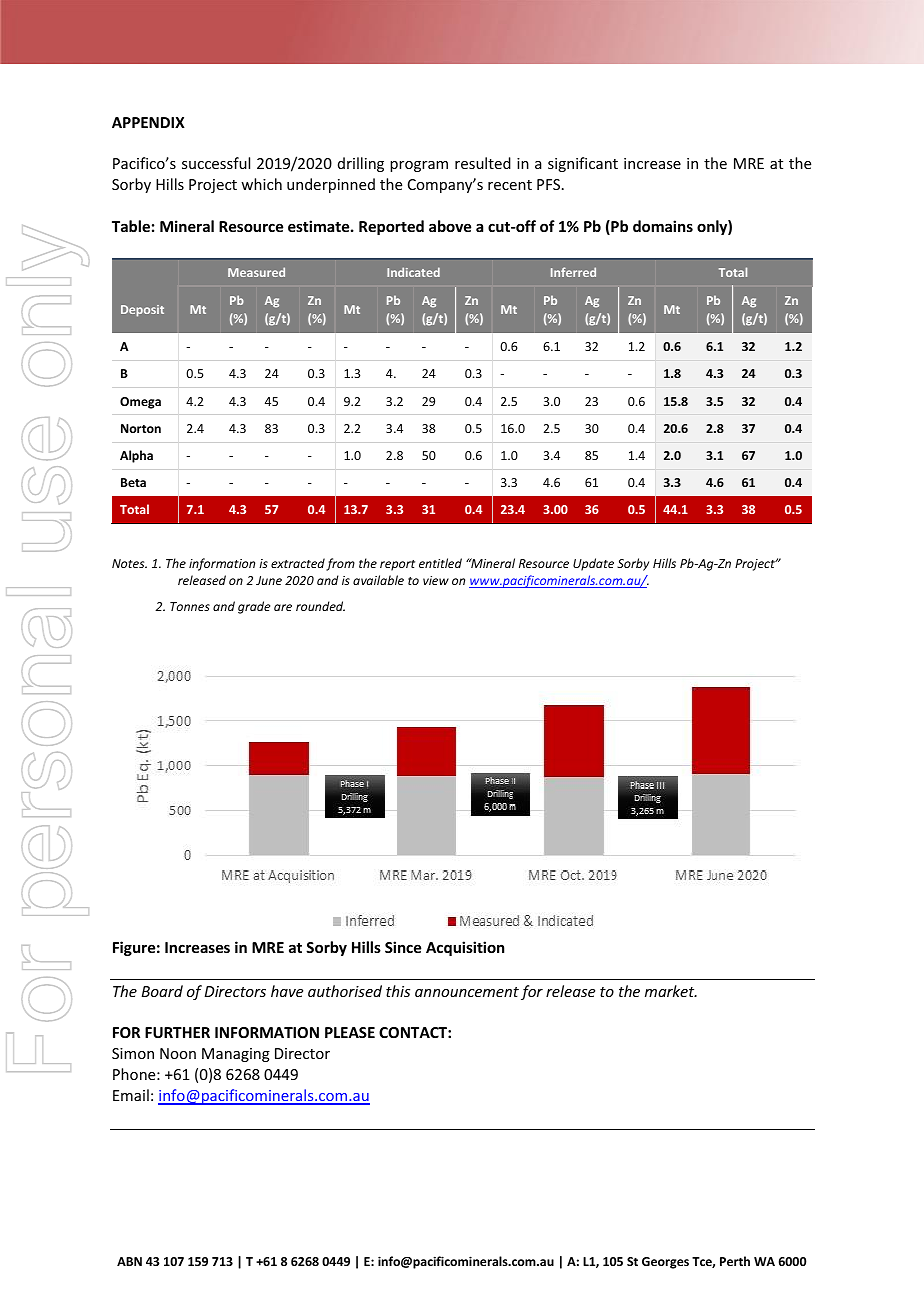 The width and height of the document is (924, 1308). I want to click on program, so click(419, 166).
